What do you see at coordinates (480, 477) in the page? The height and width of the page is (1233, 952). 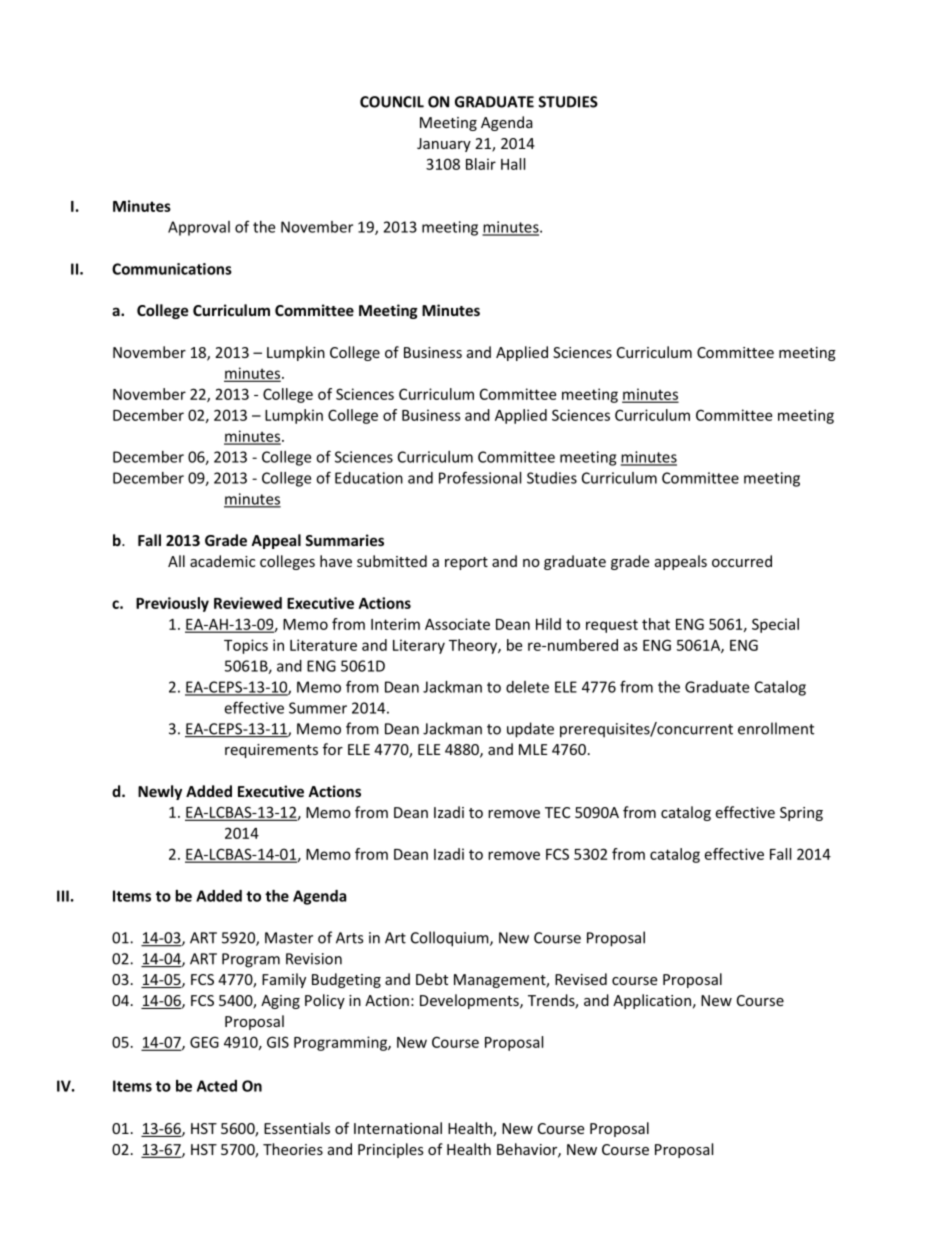 I see `Professional` at bounding box center [480, 477].
